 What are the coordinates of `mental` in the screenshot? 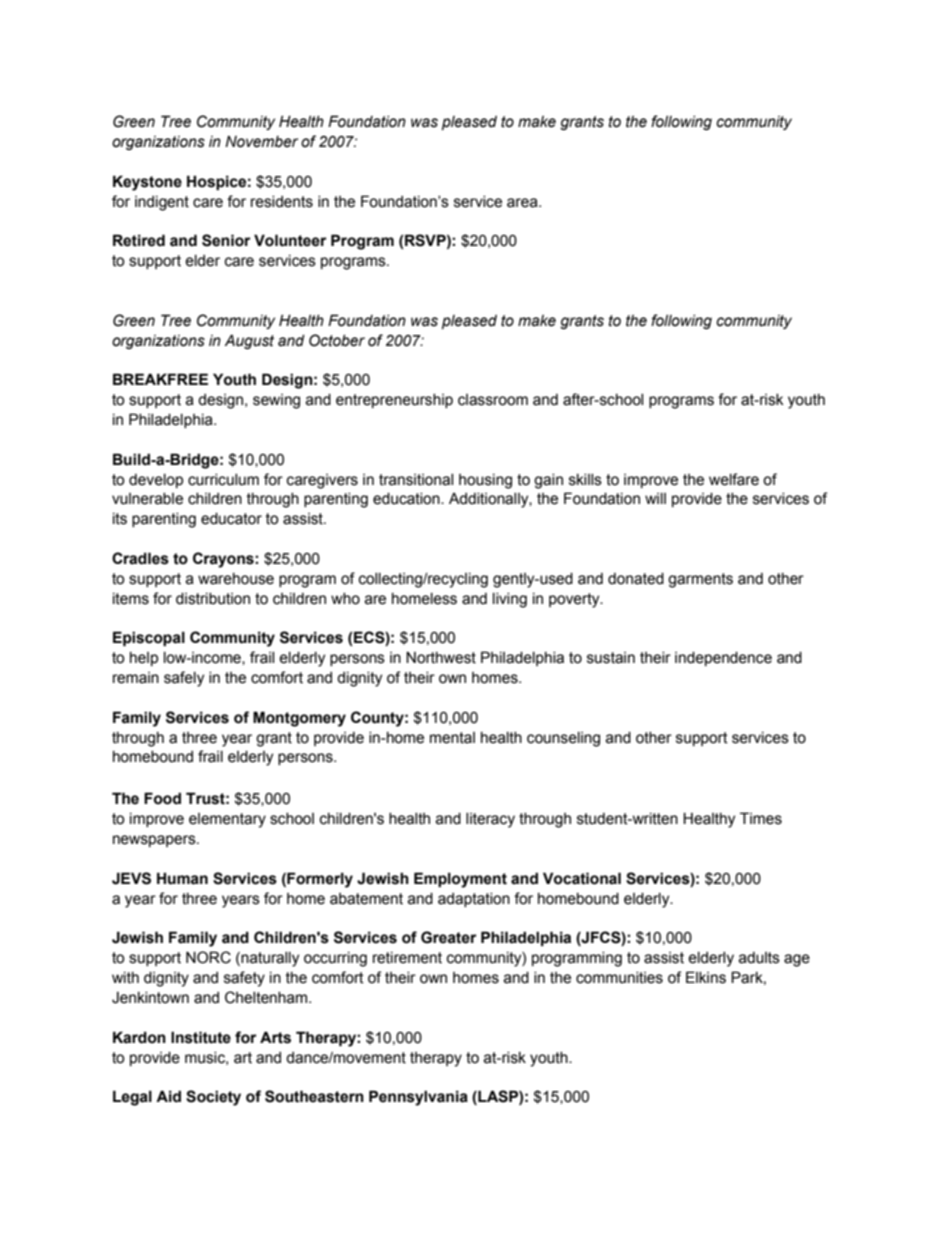 It's located at (452, 738).
